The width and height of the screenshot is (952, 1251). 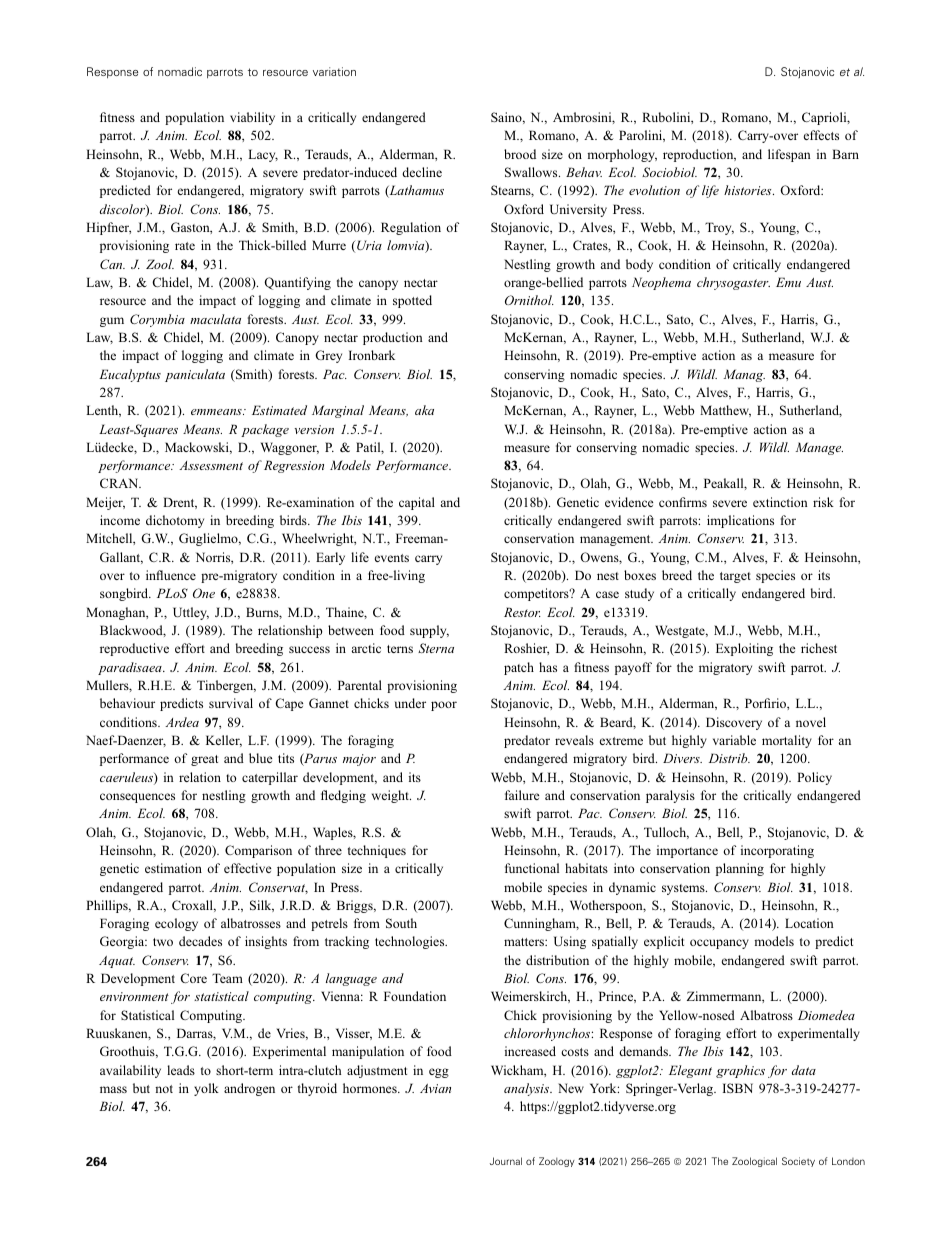 What do you see at coordinates (412, 301) in the screenshot?
I see `spotted` at bounding box center [412, 301].
